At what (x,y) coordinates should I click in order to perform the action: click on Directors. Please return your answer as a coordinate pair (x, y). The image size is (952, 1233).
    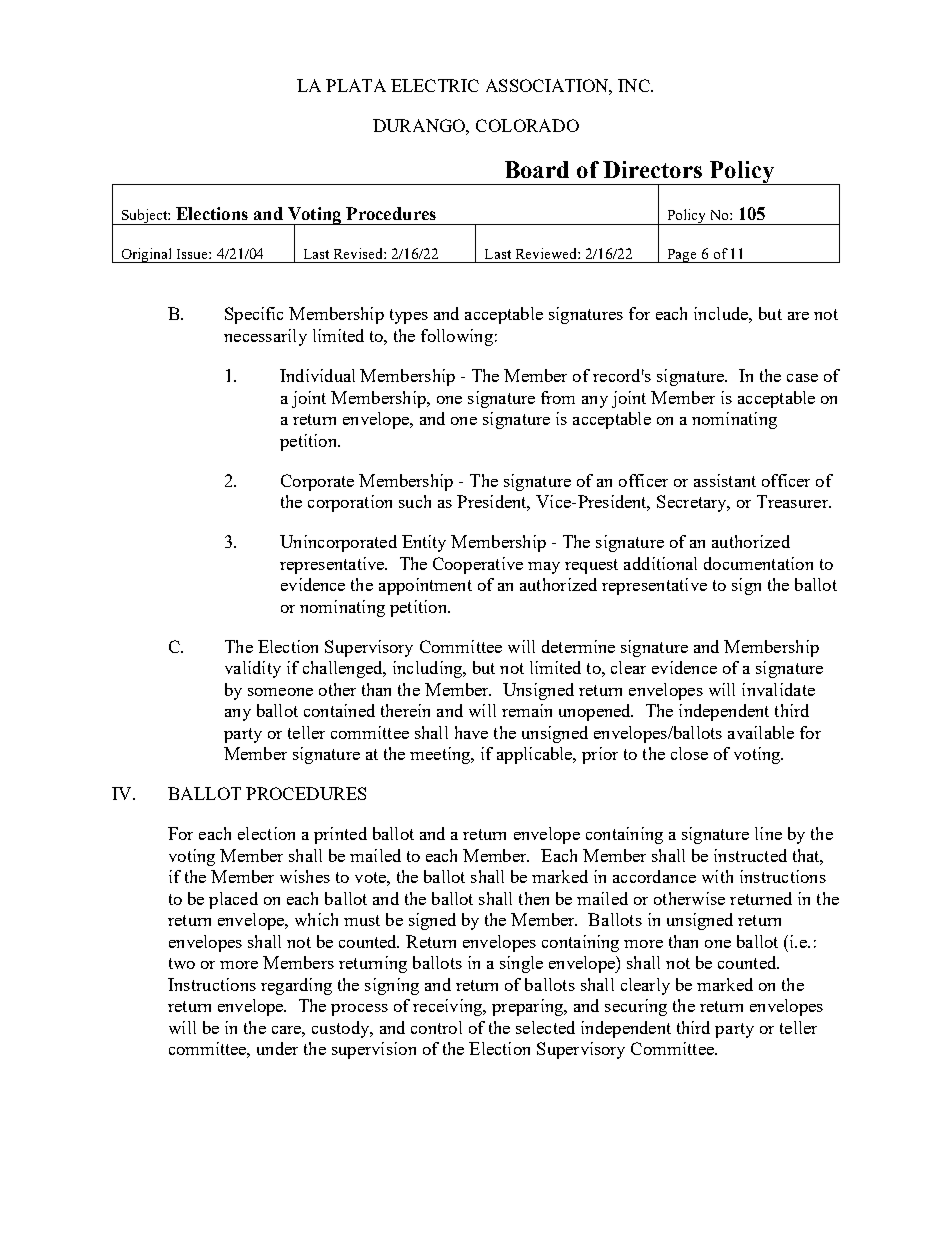
    Looking at the image, I should click on (652, 169).
